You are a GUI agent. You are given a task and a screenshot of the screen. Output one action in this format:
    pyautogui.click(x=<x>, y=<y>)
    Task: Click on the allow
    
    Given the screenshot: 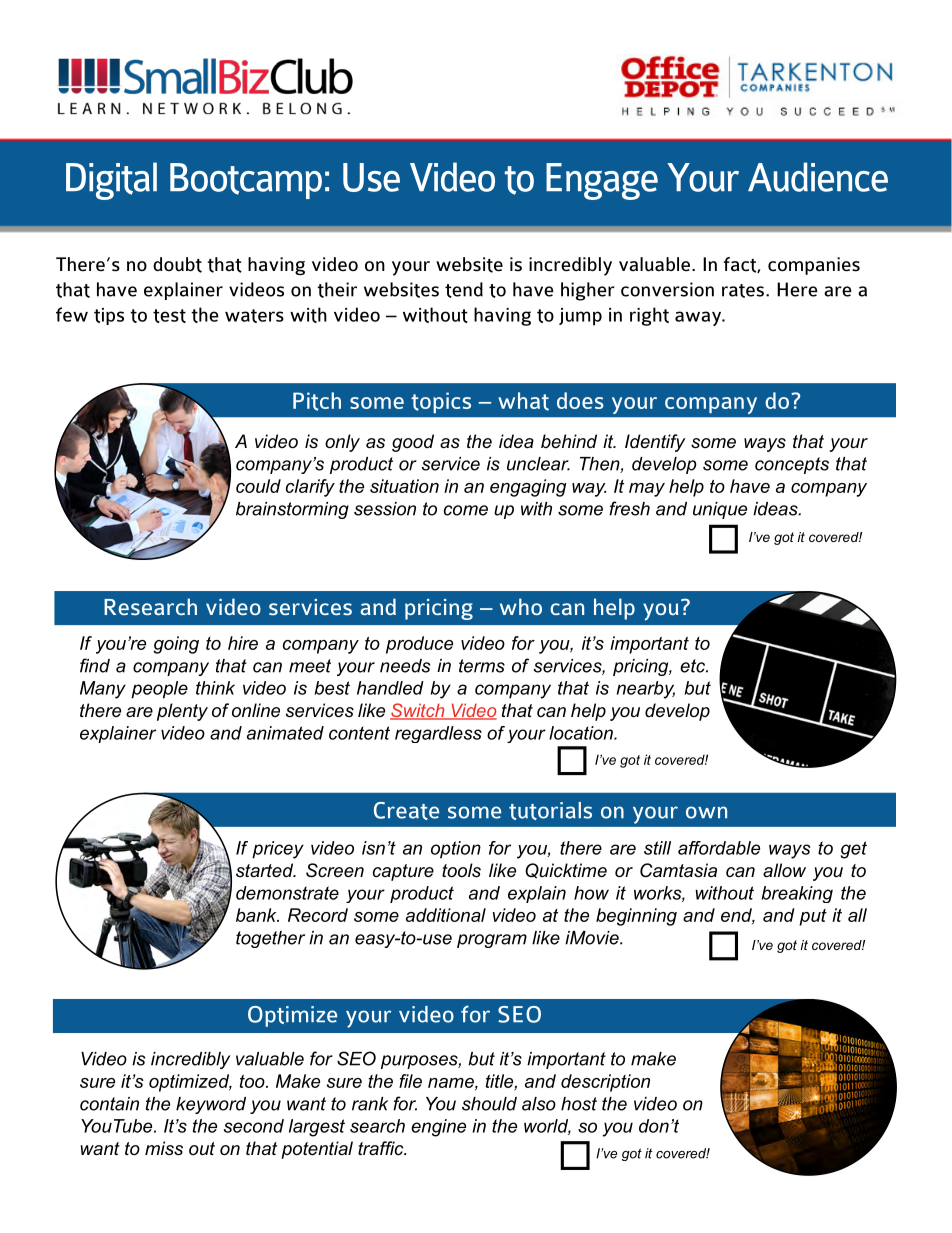 What is the action you would take?
    pyautogui.click(x=784, y=870)
